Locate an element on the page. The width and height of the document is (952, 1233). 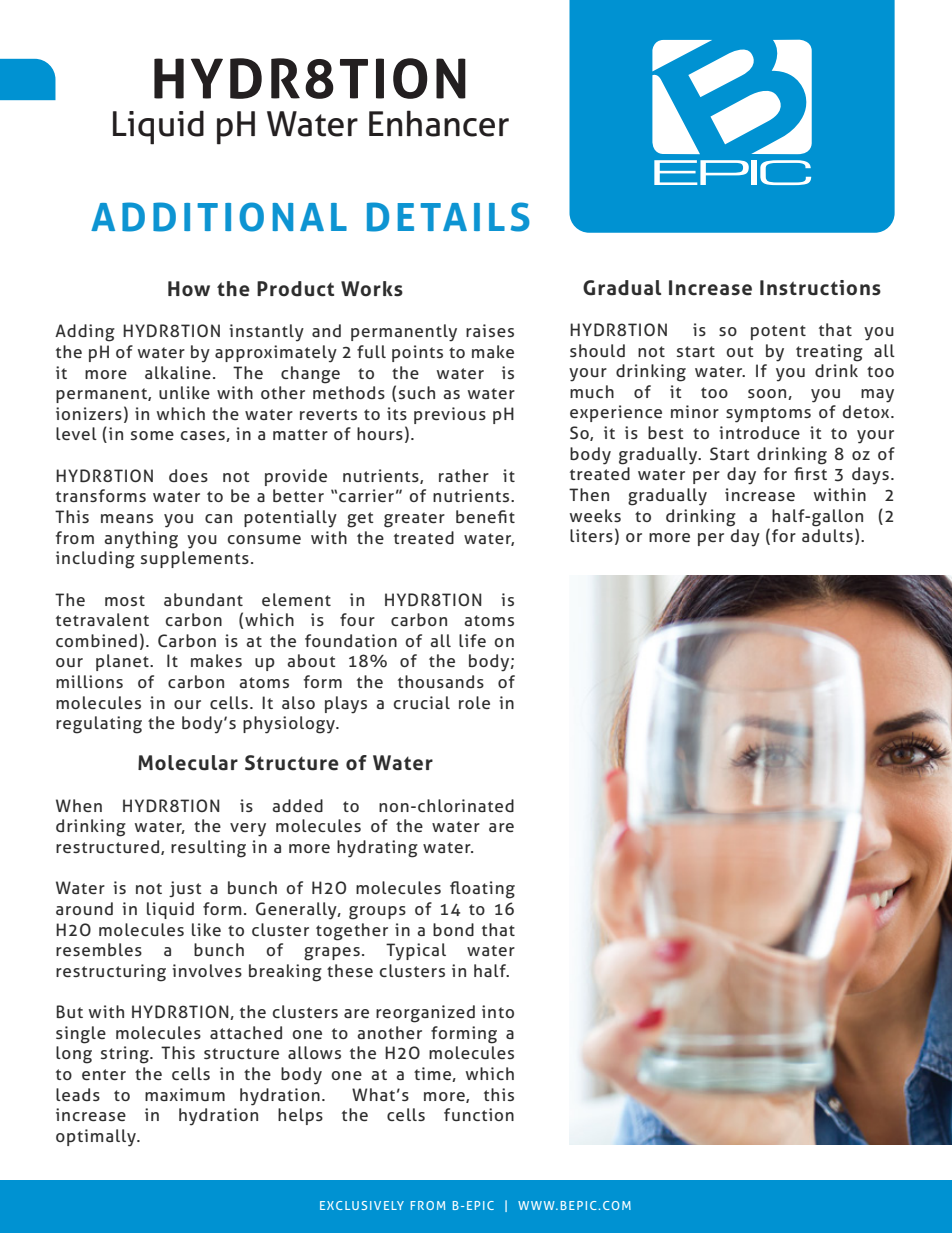
rather is located at coordinates (464, 475).
